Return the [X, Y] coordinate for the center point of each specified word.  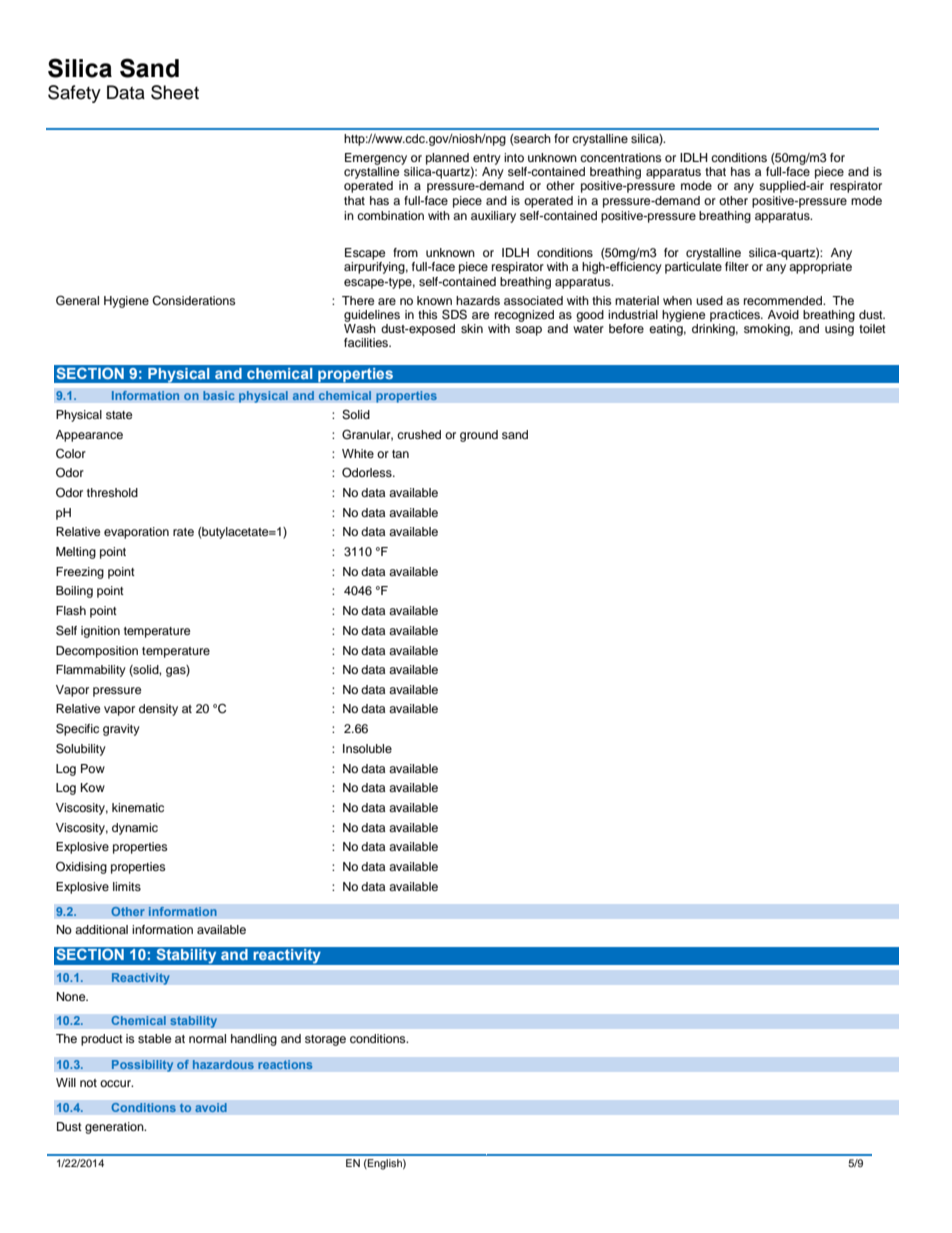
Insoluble [367, 748]
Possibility [142, 1066]
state [119, 415]
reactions [285, 1065]
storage [325, 1040]
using [839, 330]
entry [487, 159]
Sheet [175, 92]
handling [254, 1040]
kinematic [138, 807]
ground [479, 436]
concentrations [621, 157]
